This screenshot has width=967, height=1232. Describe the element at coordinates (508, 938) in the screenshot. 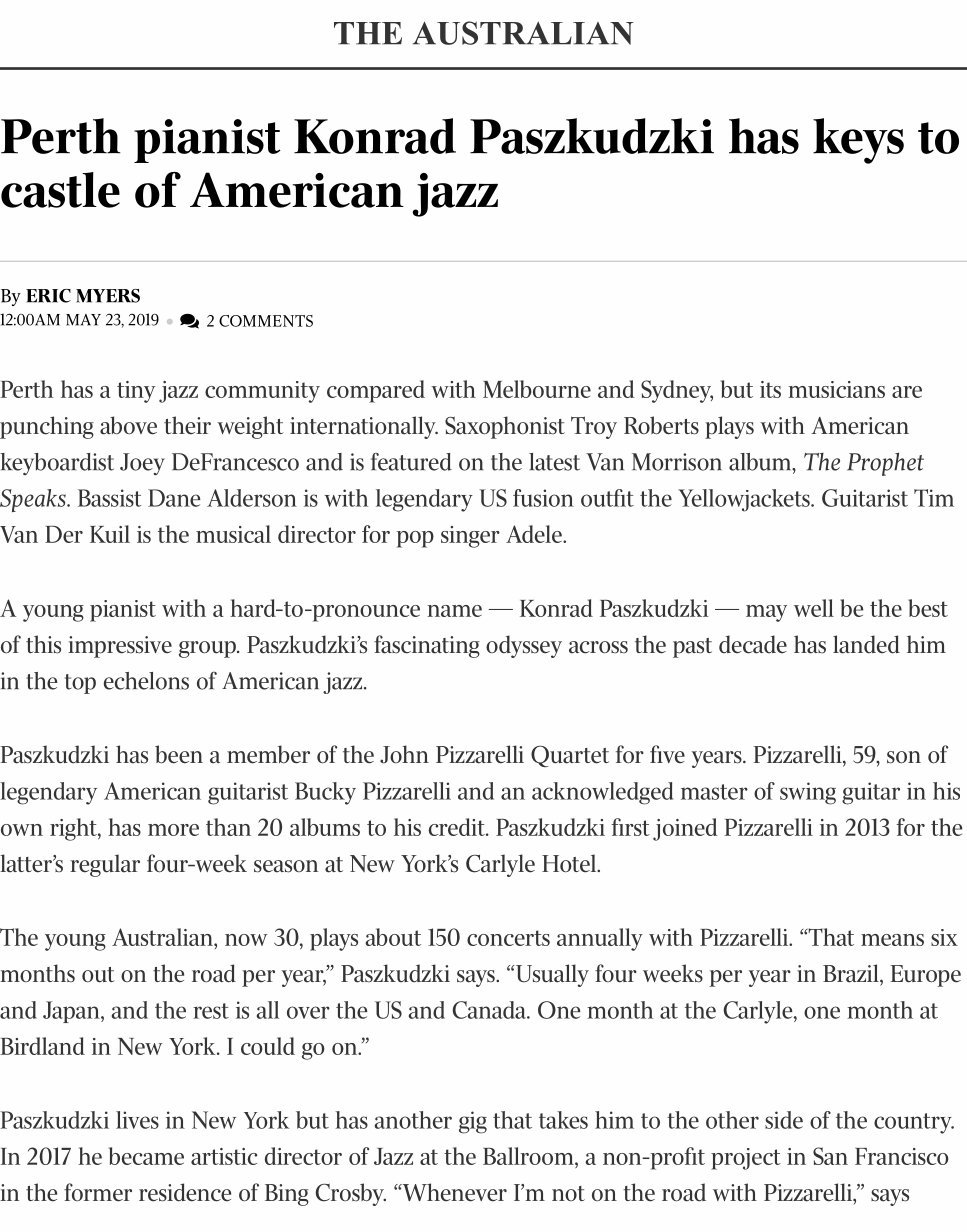

I see `concerts` at that location.
